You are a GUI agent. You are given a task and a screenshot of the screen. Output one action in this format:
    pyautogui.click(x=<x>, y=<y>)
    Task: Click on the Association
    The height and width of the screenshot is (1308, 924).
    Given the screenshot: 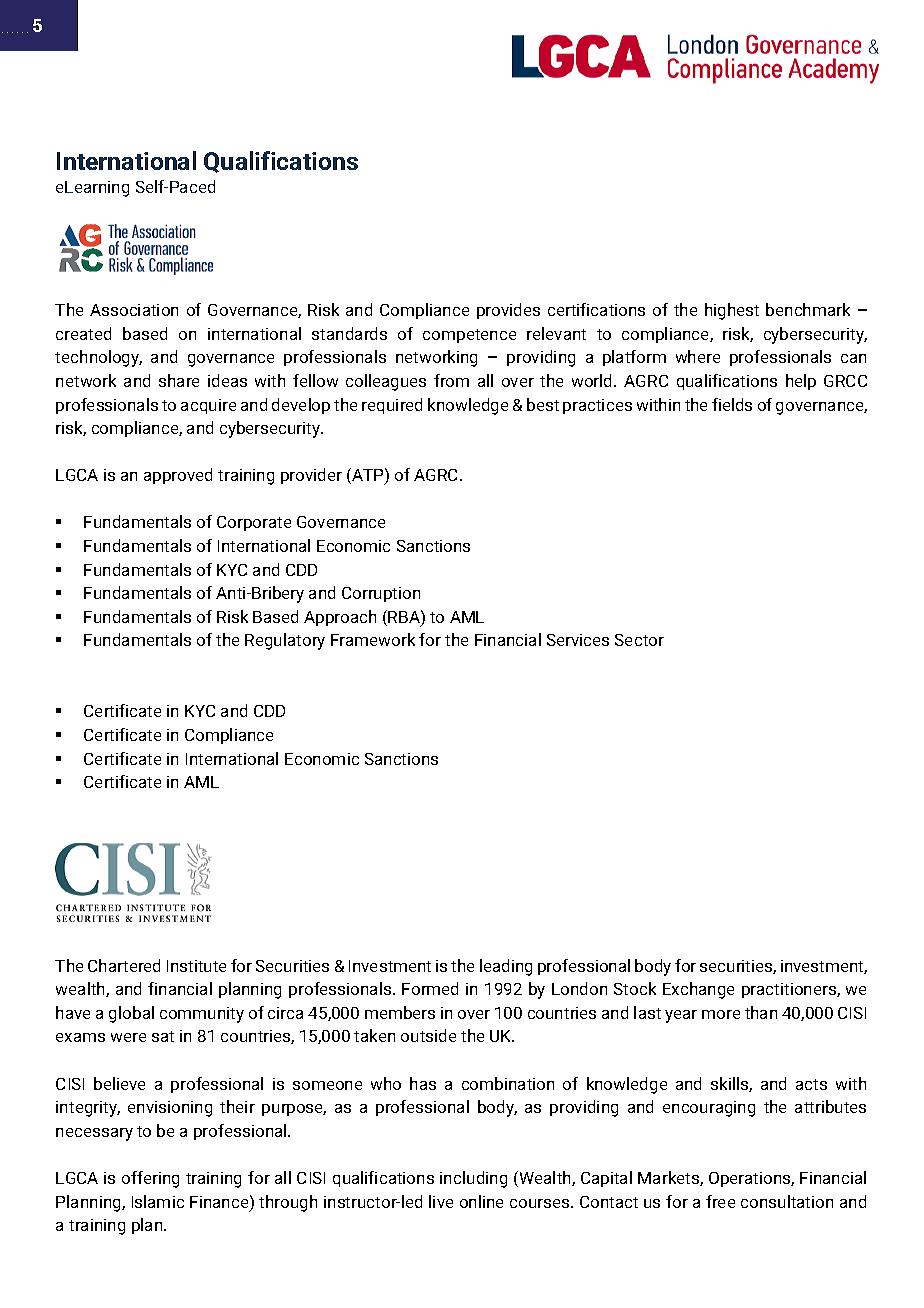 What is the action you would take?
    pyautogui.click(x=134, y=310)
